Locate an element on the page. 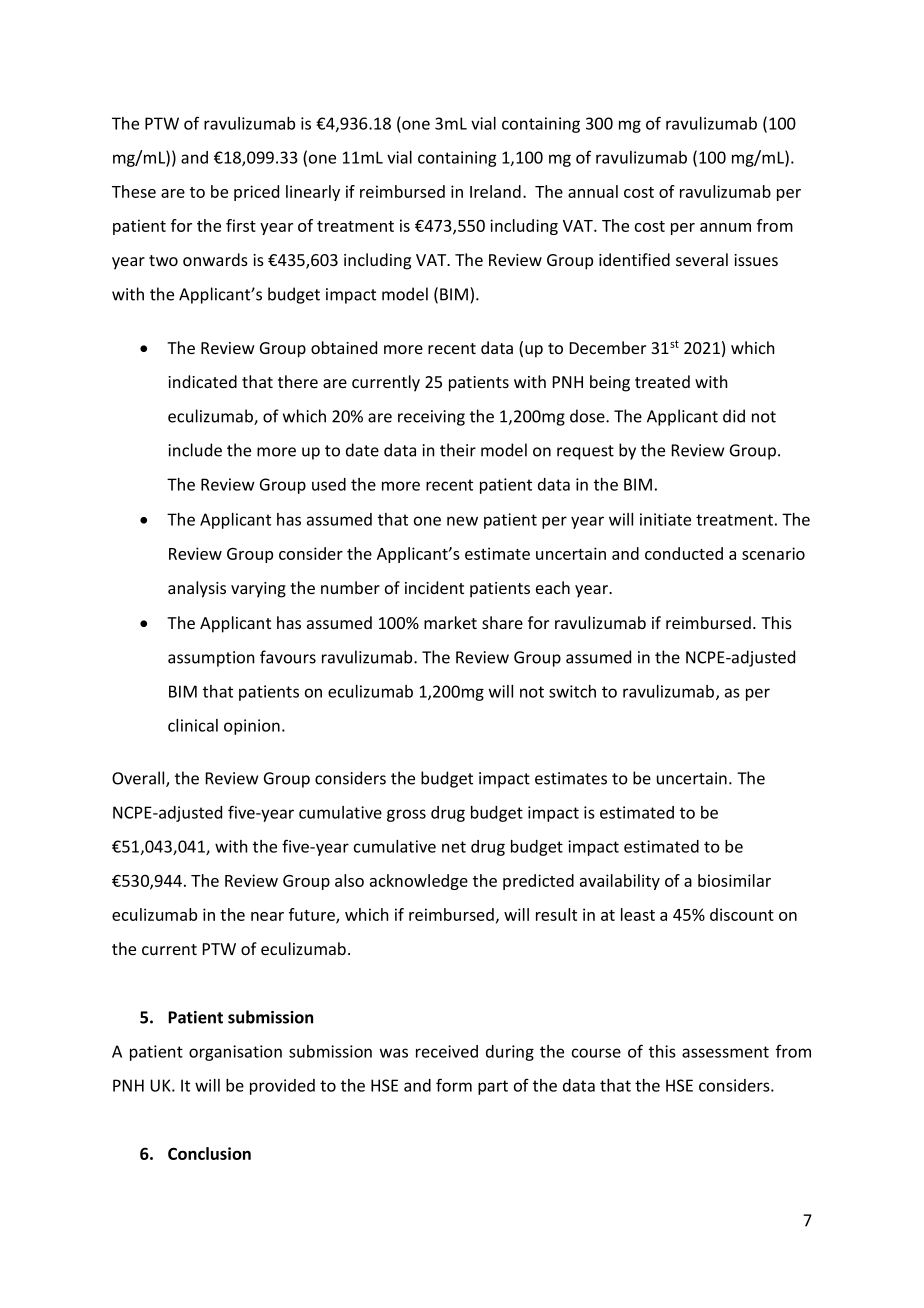  initiate is located at coordinates (665, 519).
